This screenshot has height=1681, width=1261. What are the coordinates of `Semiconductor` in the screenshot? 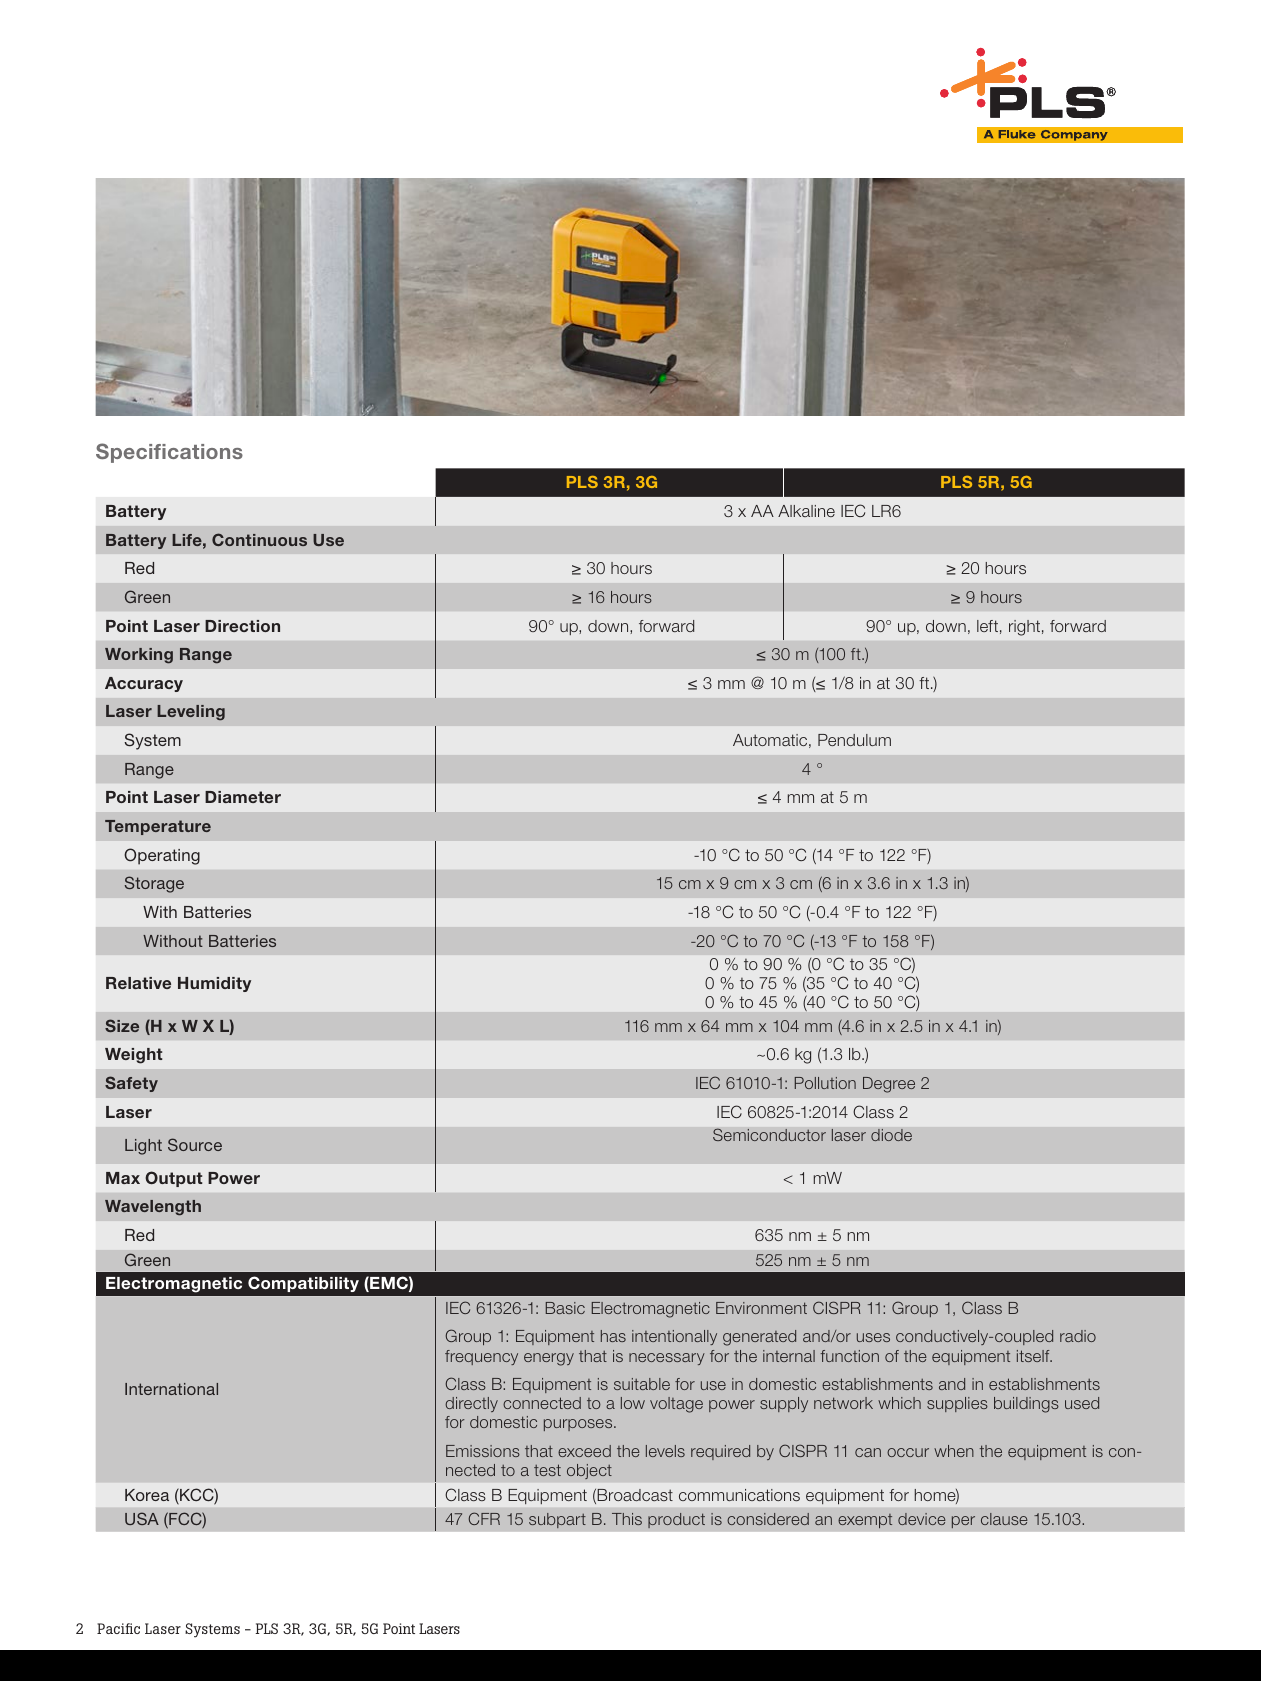 It's located at (769, 1134).
